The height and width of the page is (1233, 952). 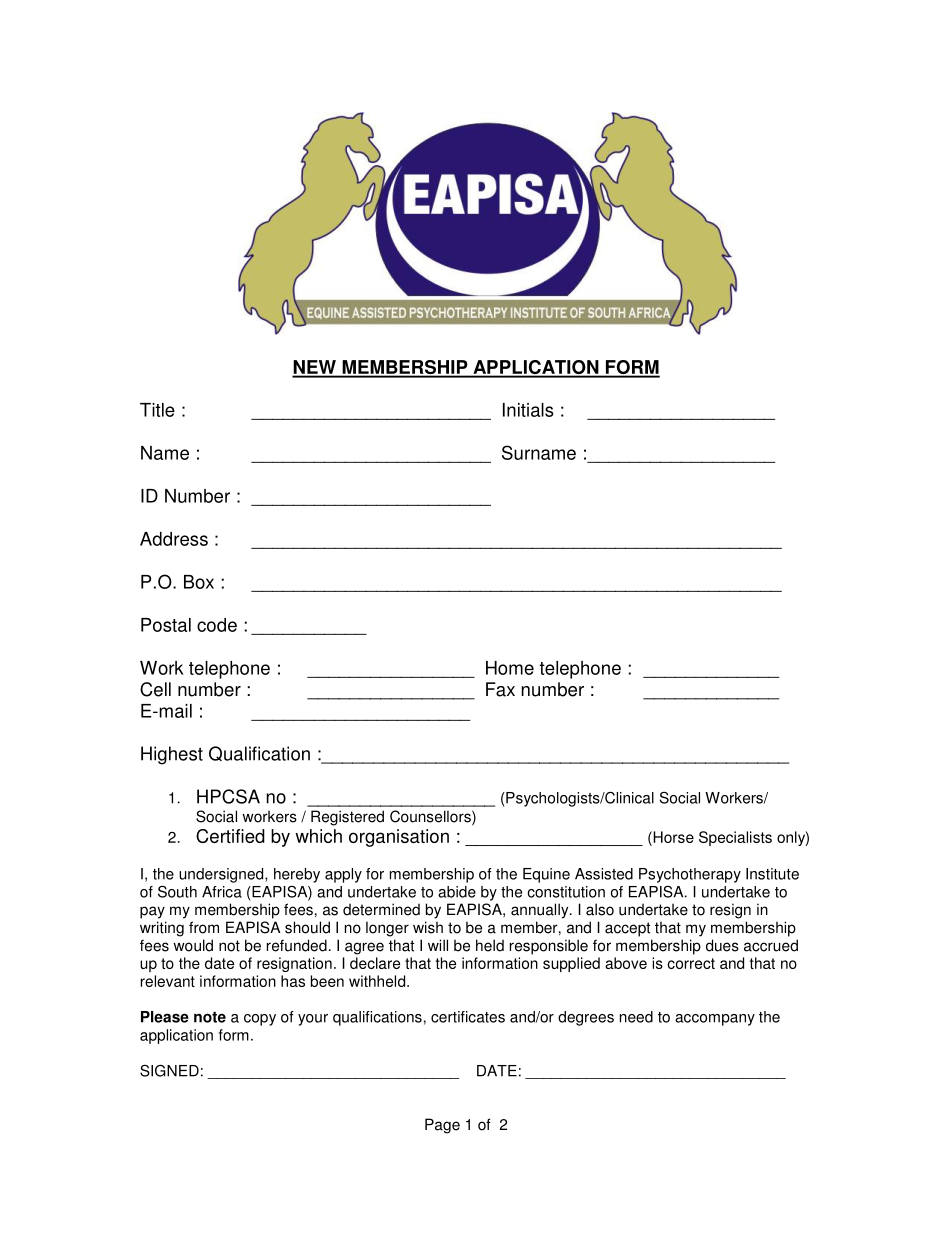 I want to click on abide, so click(x=457, y=892).
